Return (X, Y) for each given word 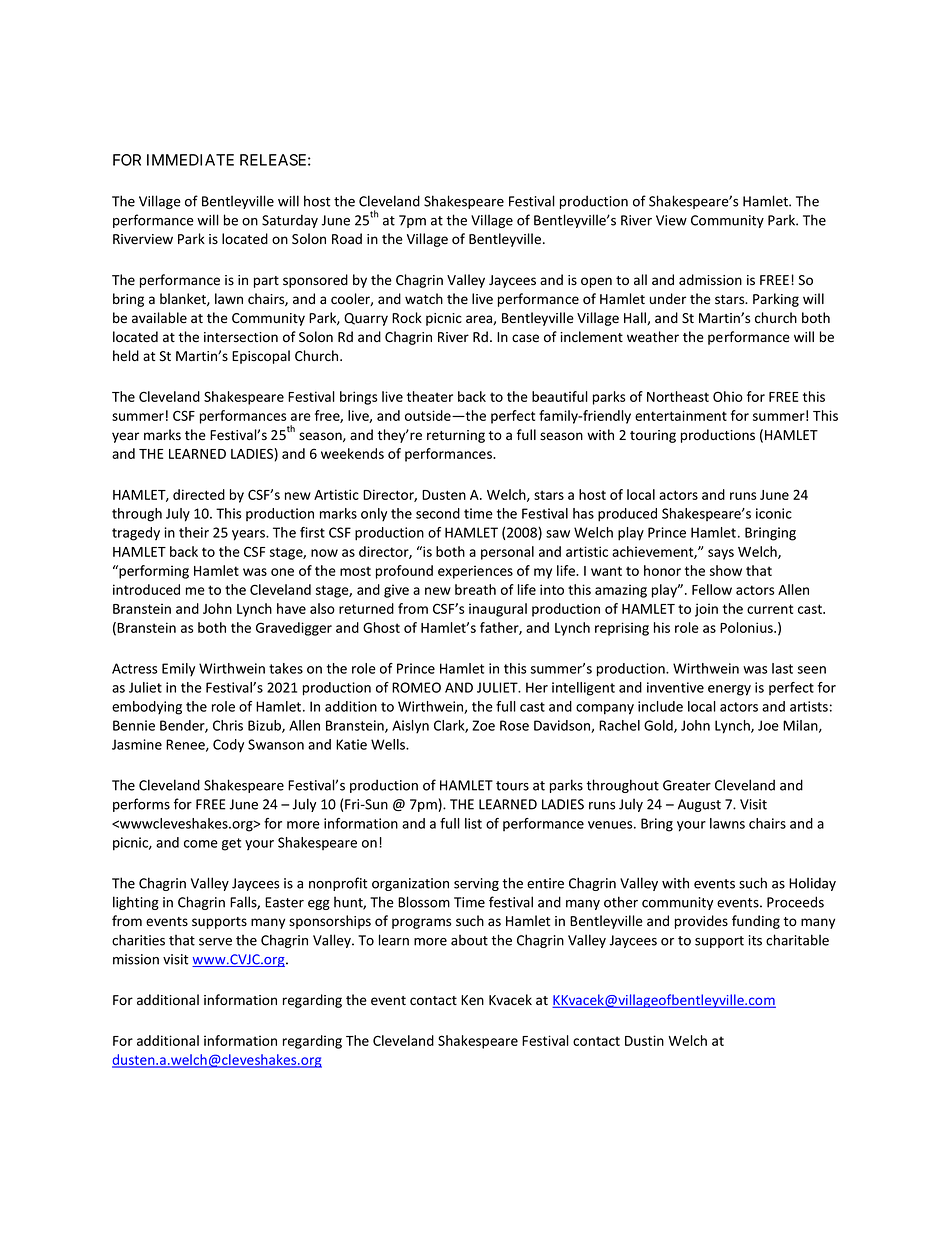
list (473, 823)
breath (475, 589)
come (201, 844)
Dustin (644, 1040)
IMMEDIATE (190, 160)
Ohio (728, 396)
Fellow (712, 589)
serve (215, 942)
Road (347, 239)
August (699, 805)
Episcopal (261, 357)
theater (430, 396)
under (668, 299)
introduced (146, 589)
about (469, 940)
